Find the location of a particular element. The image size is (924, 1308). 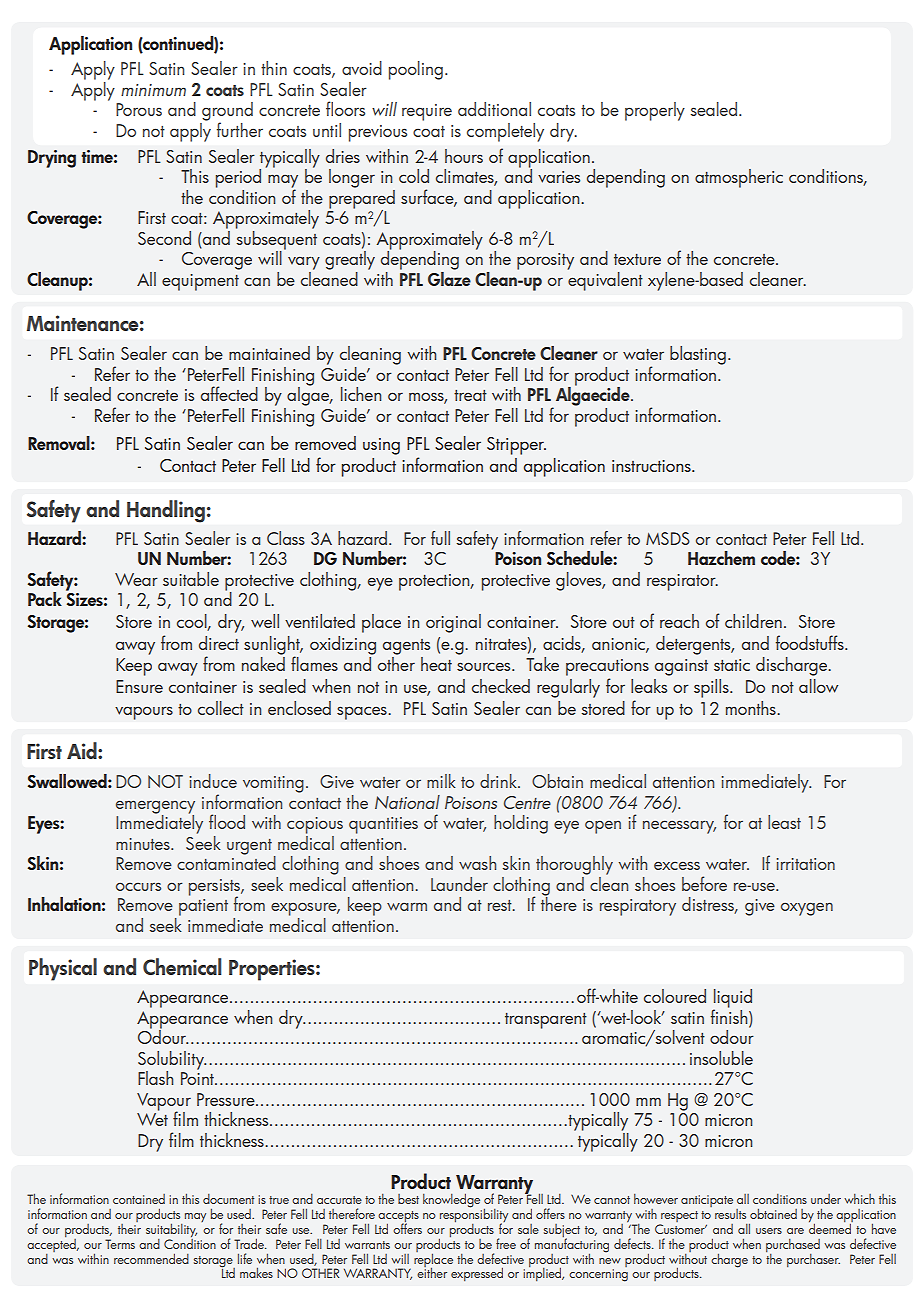

Porous is located at coordinates (139, 109).
